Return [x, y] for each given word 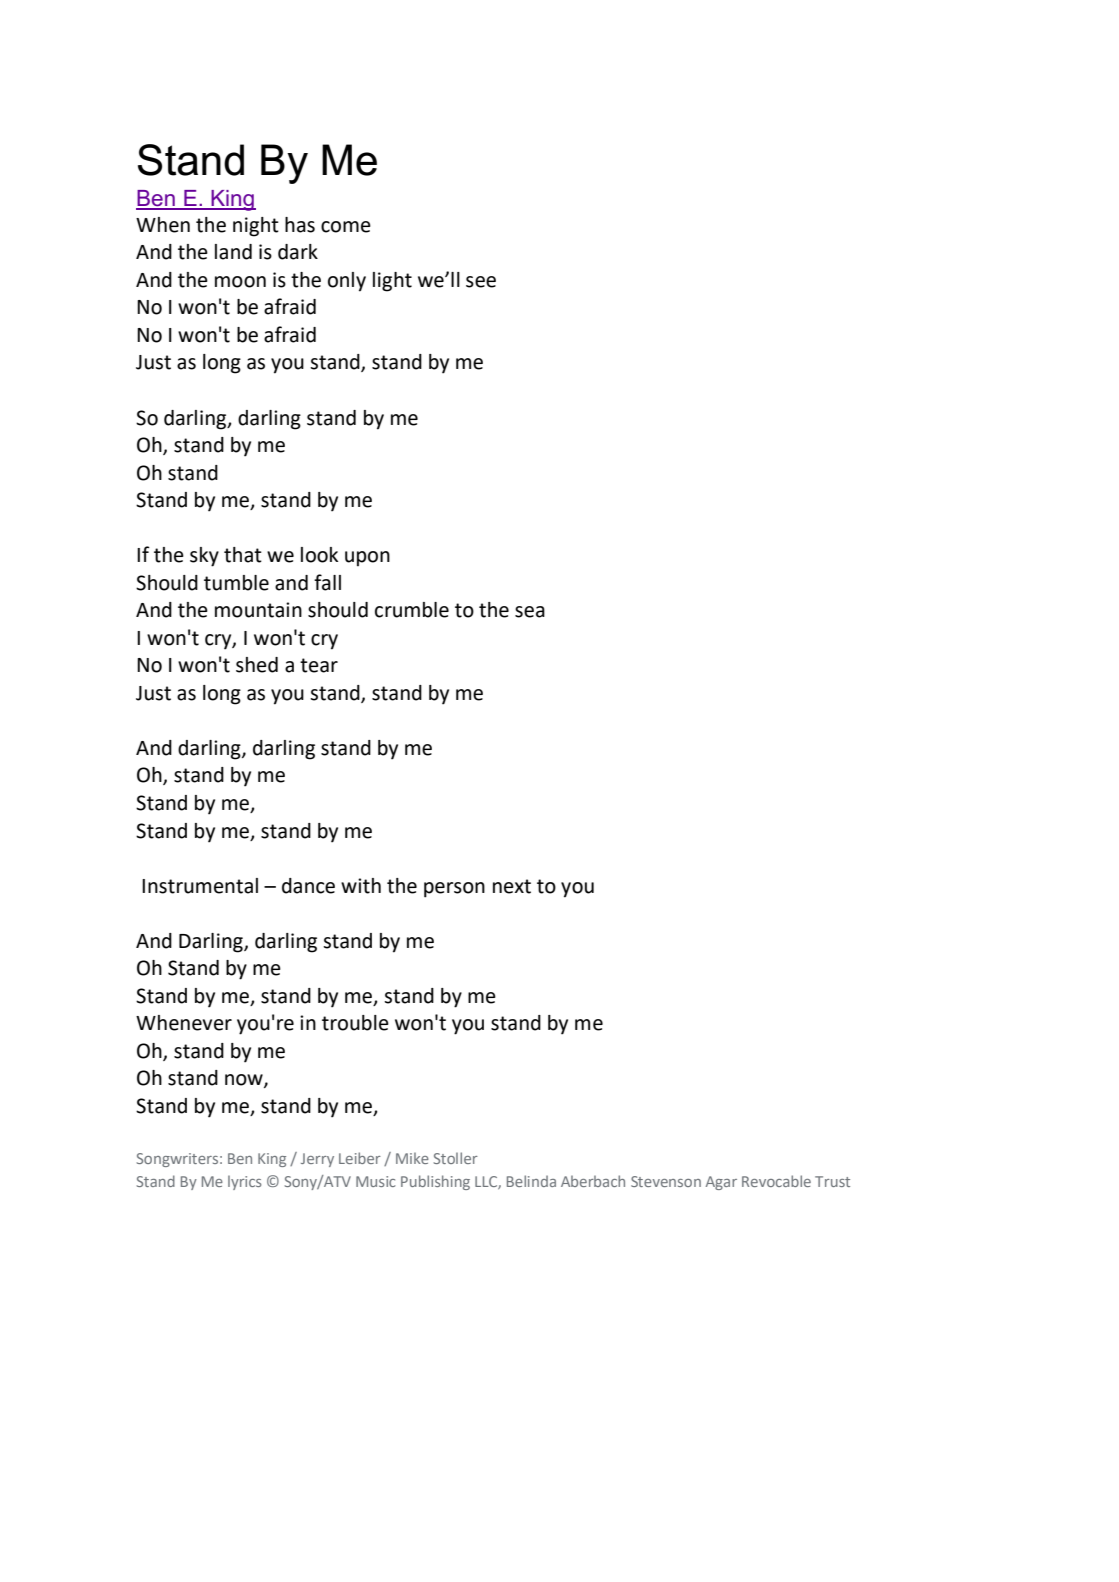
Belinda [531, 1181]
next [512, 886]
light [392, 282]
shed [257, 665]
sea [530, 612]
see [481, 282]
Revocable [776, 1181]
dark [298, 252]
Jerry [317, 1160]
